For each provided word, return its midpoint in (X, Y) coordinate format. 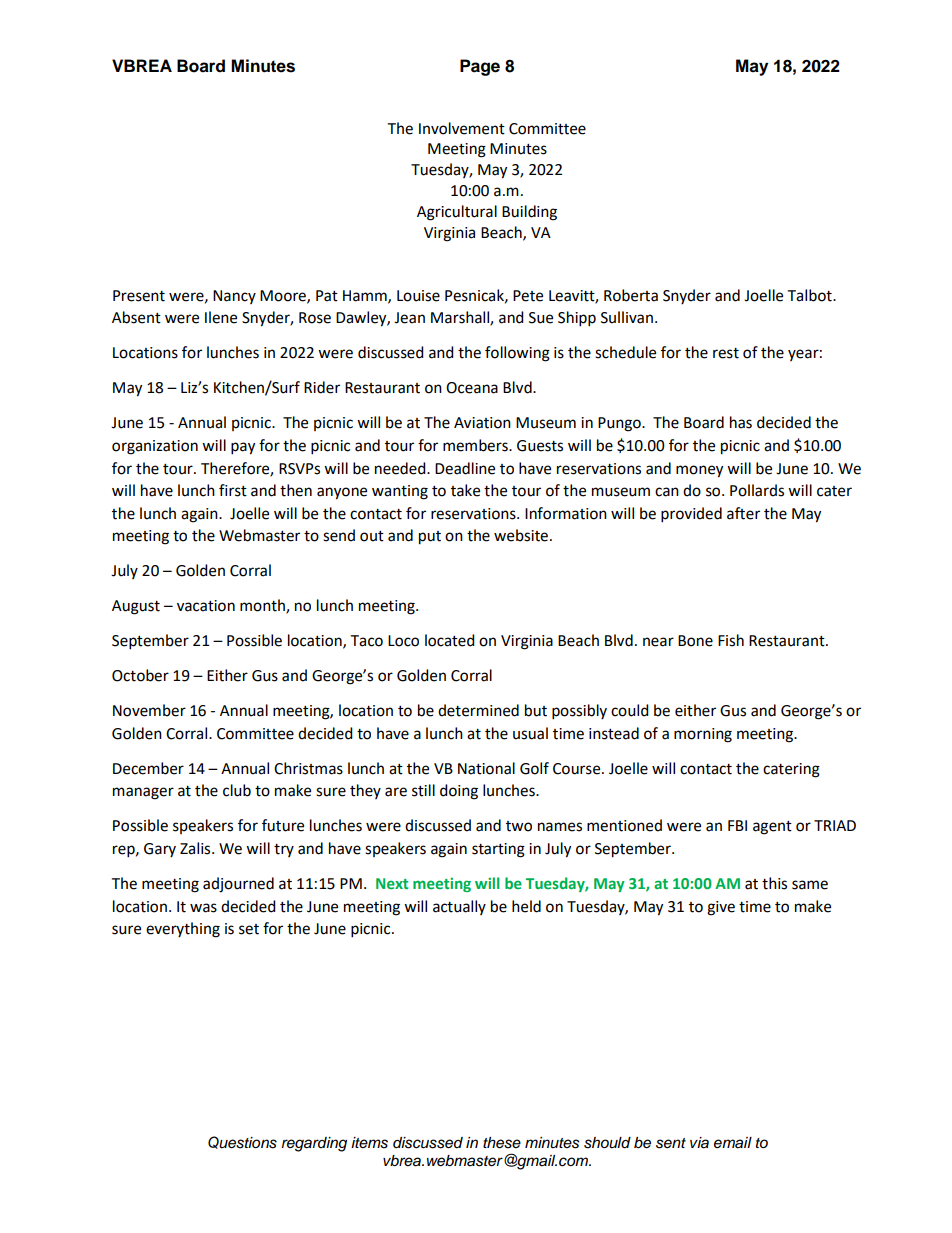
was (203, 908)
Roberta (631, 295)
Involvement (462, 128)
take (465, 490)
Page (480, 67)
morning (703, 735)
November (149, 710)
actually (459, 907)
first (233, 490)
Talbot (810, 295)
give (721, 908)
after (743, 513)
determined (478, 710)
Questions (242, 1142)
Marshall (461, 318)
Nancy (234, 297)
